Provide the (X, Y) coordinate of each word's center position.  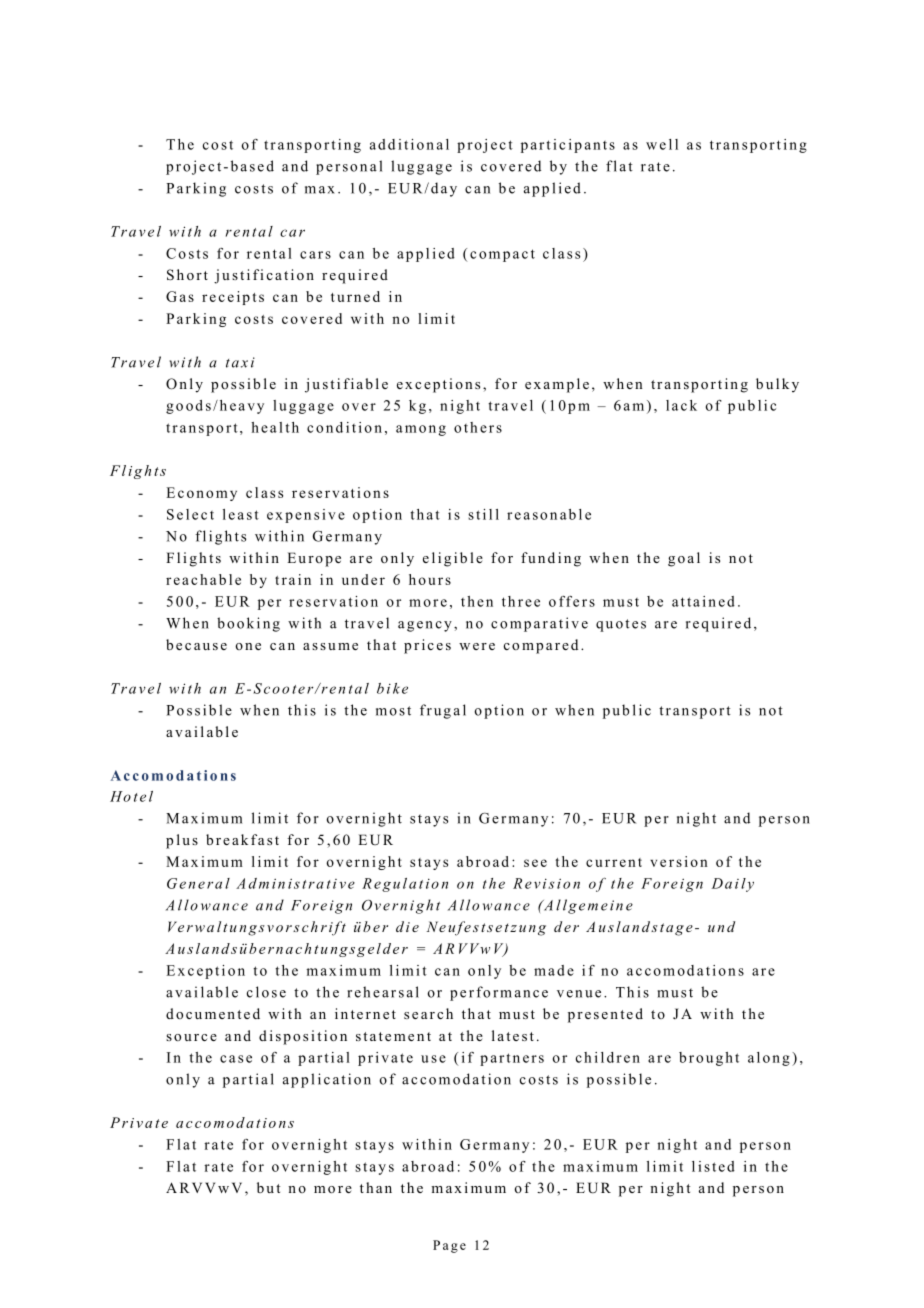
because (196, 644)
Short (187, 275)
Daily (732, 885)
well (662, 144)
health (275, 427)
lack (681, 405)
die (407, 926)
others (478, 427)
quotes (621, 625)
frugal (443, 711)
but (268, 1187)
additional (409, 144)
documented (213, 1013)
